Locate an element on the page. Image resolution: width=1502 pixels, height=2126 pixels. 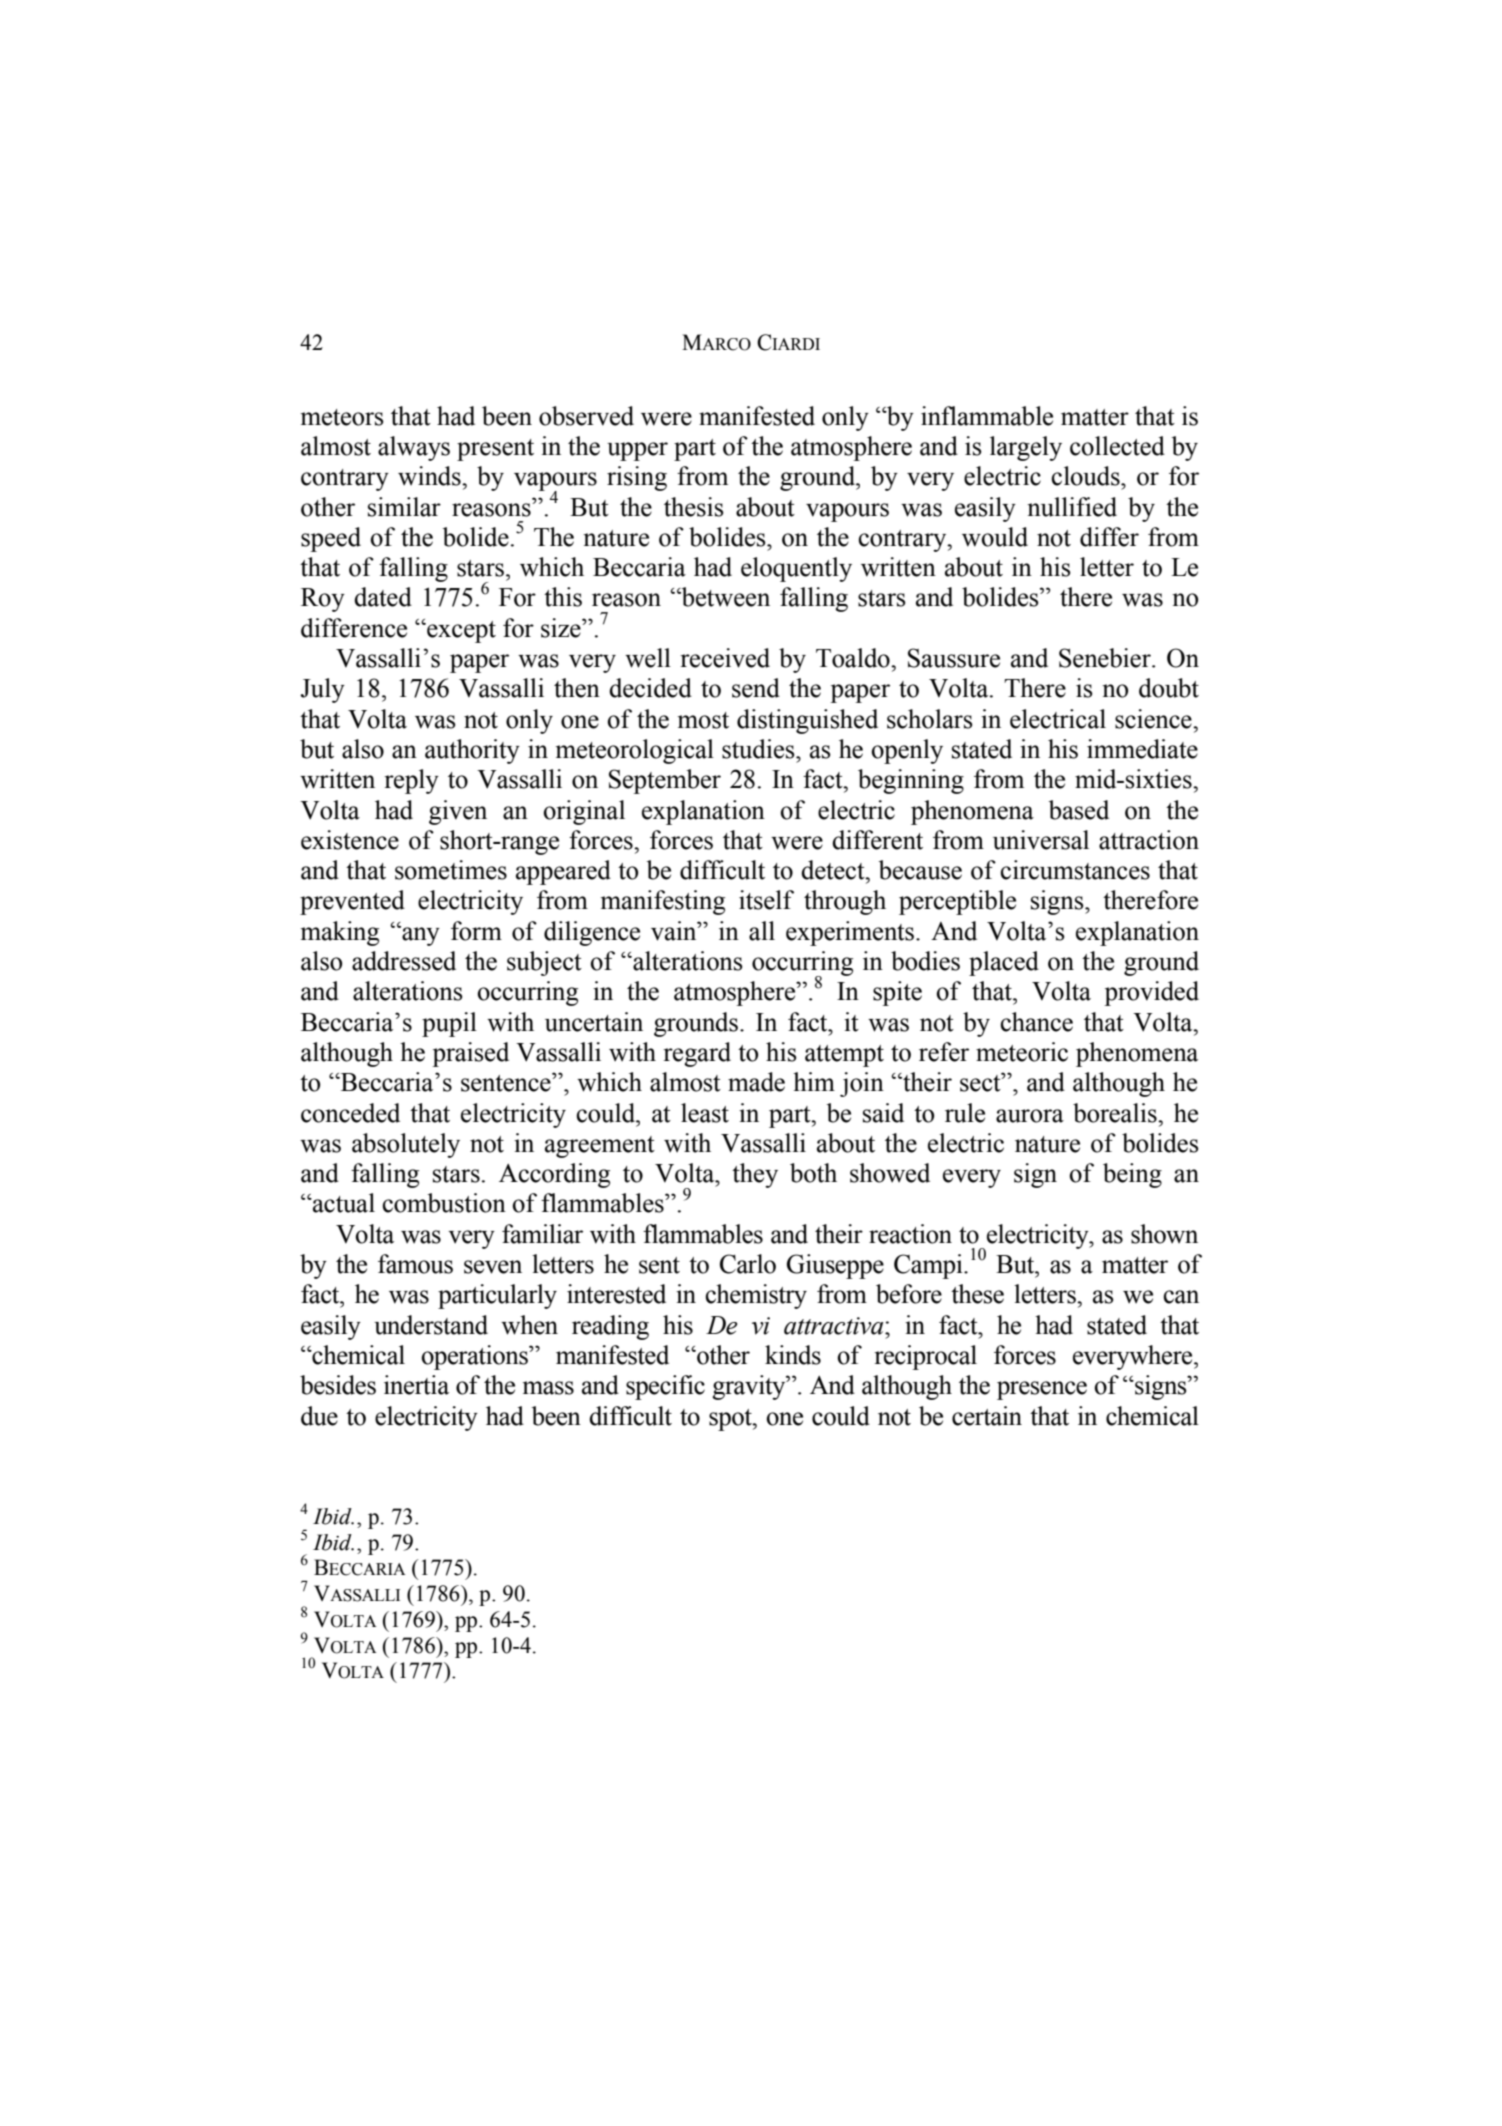
praised is located at coordinates (470, 1054).
